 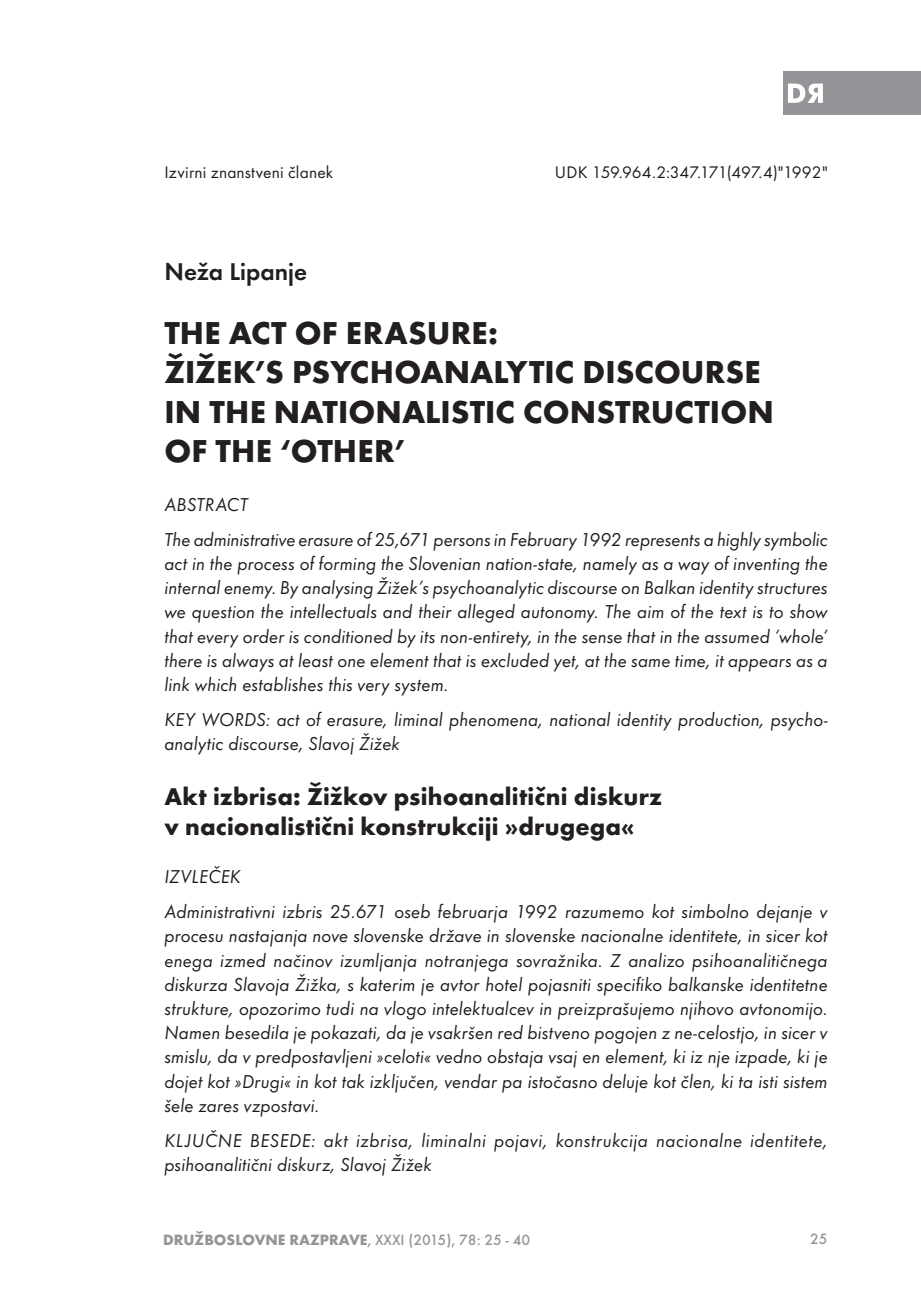 What do you see at coordinates (283, 684) in the document?
I see `establishes` at bounding box center [283, 684].
